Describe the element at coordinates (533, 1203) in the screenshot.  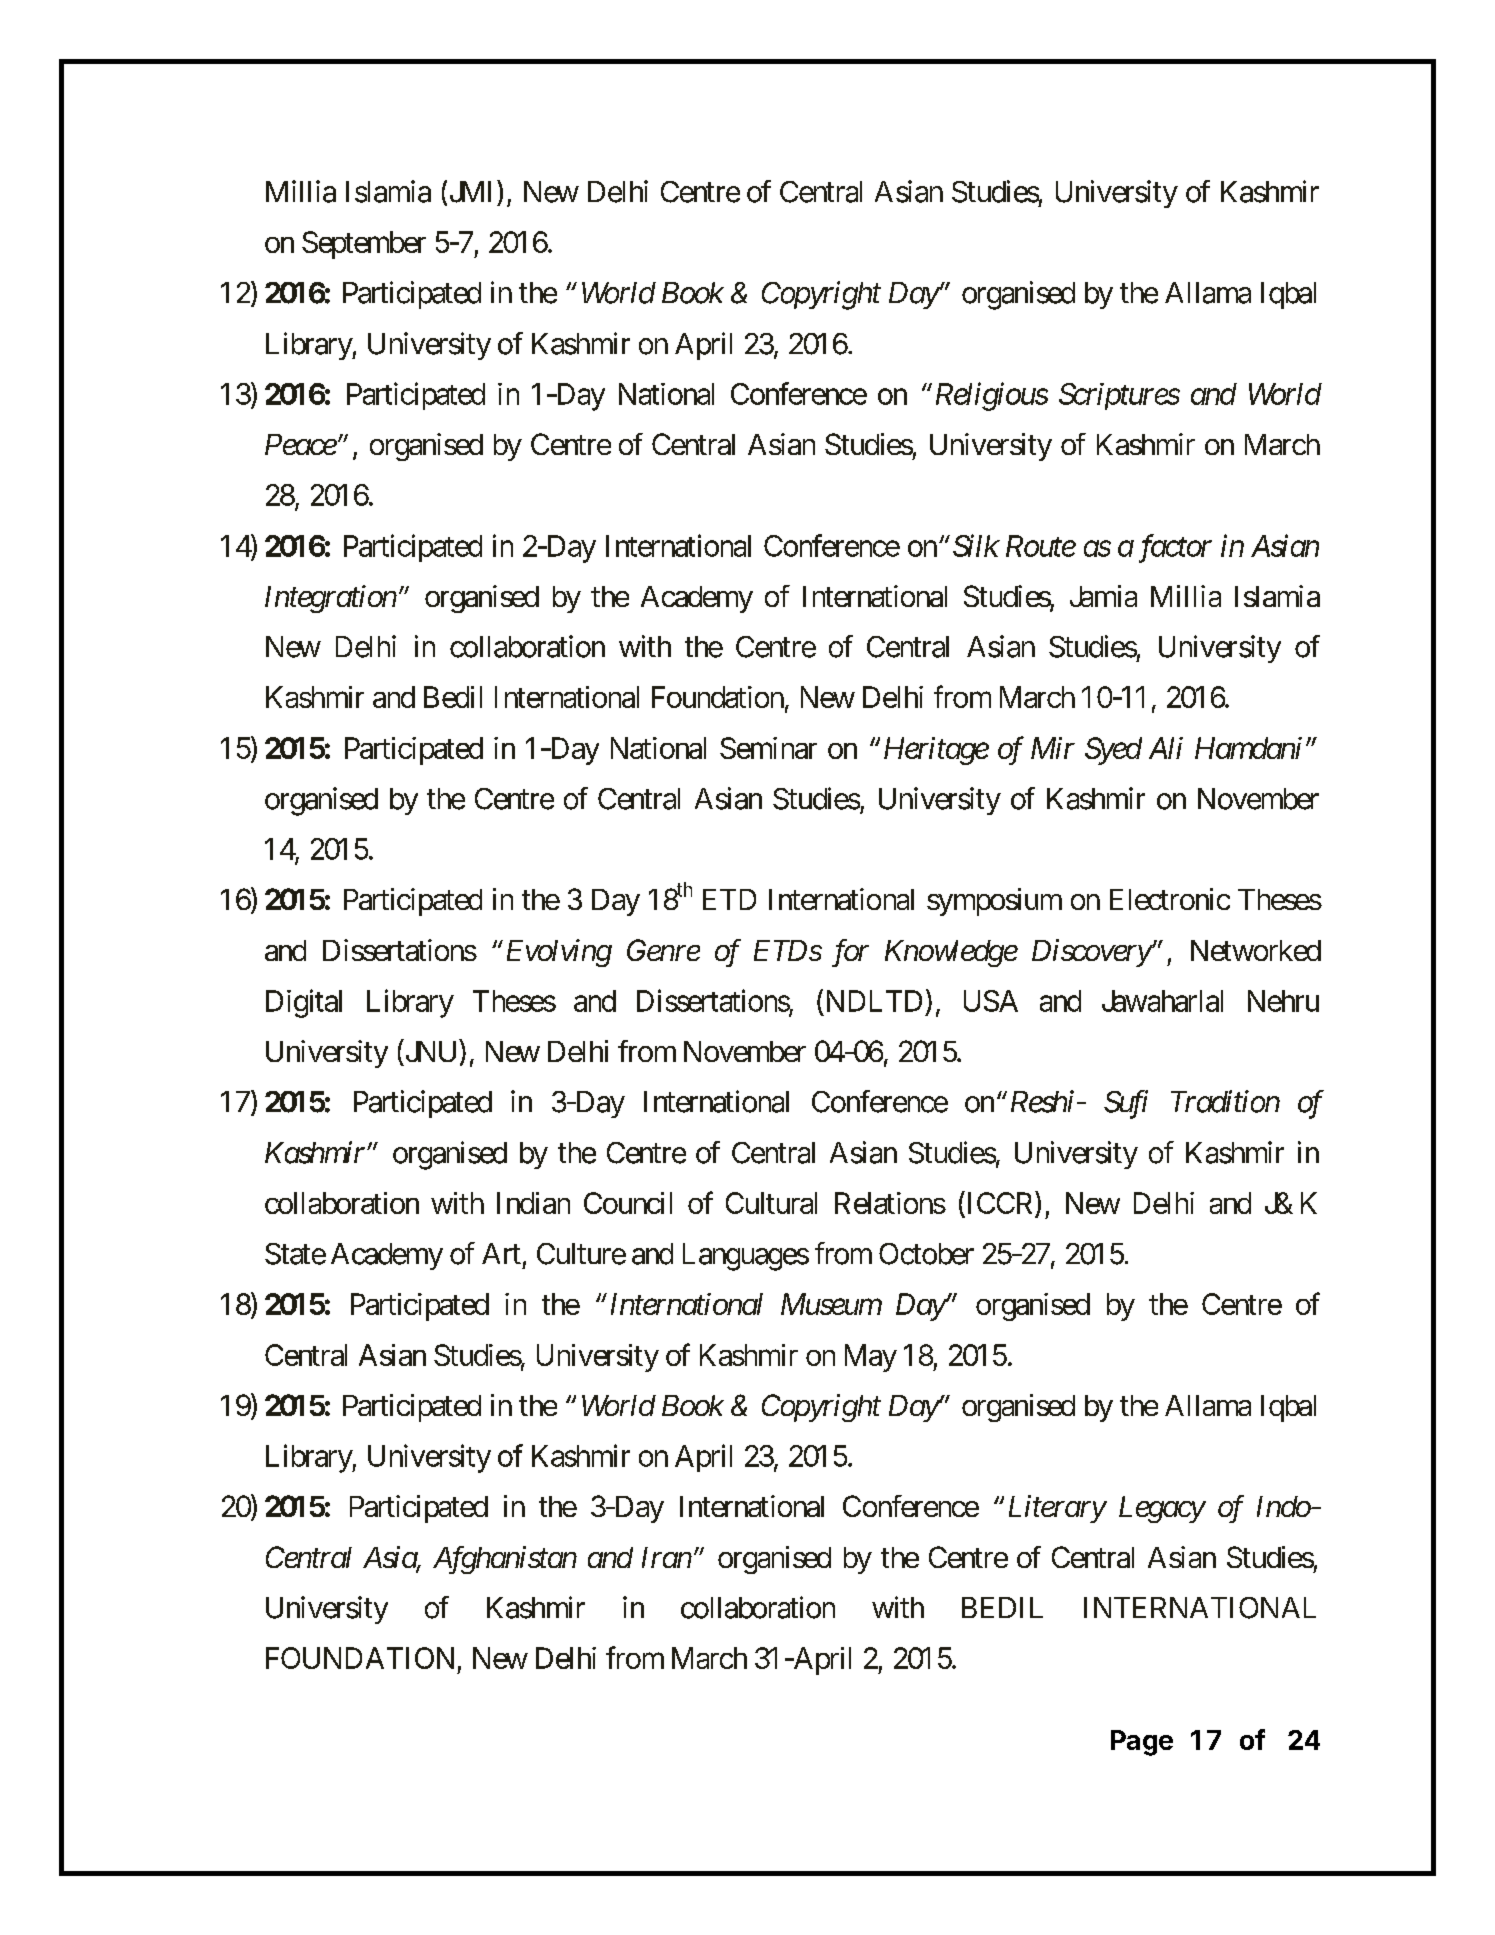
I see `Indian` at that location.
